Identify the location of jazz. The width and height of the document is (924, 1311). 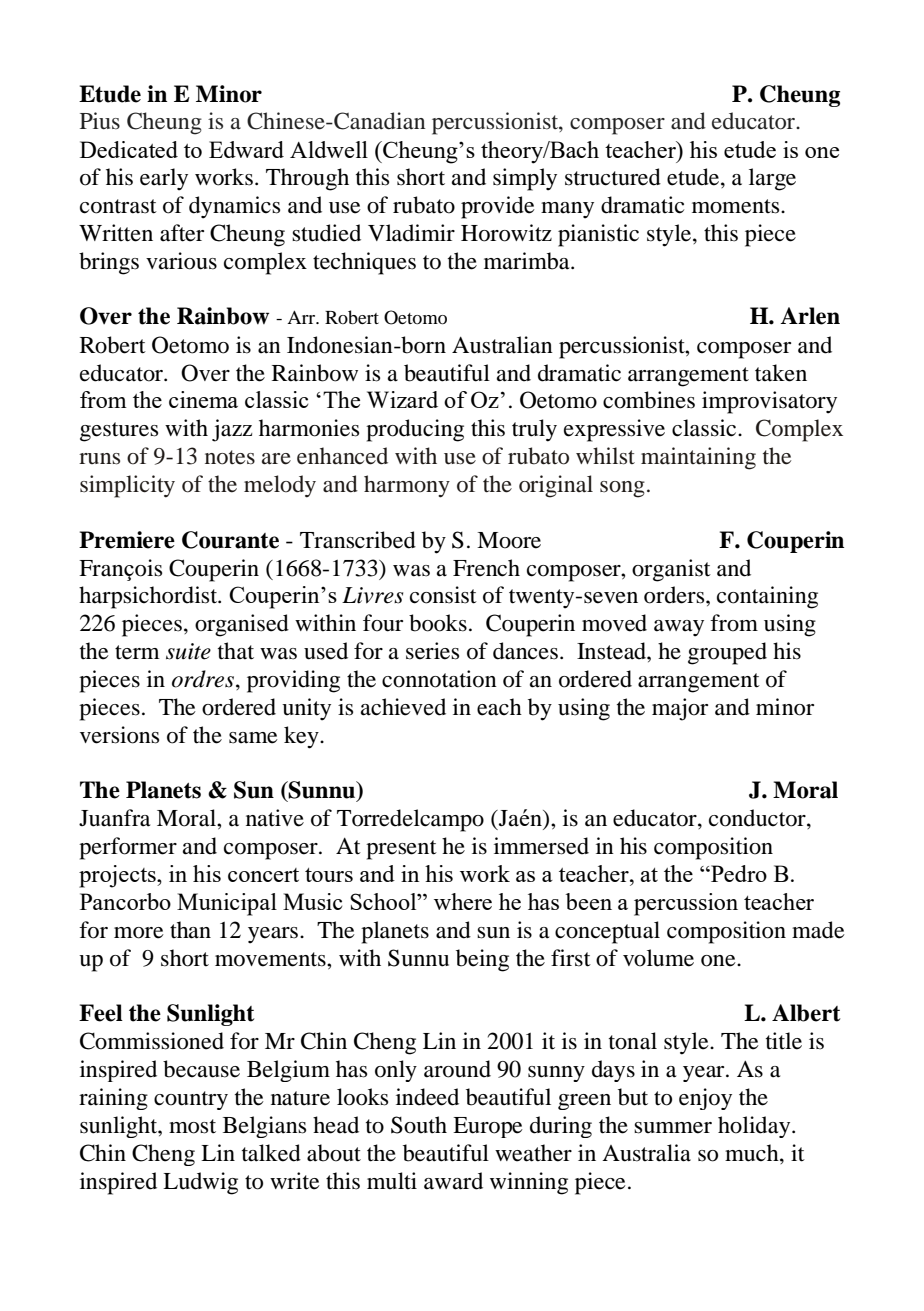
(232, 430).
